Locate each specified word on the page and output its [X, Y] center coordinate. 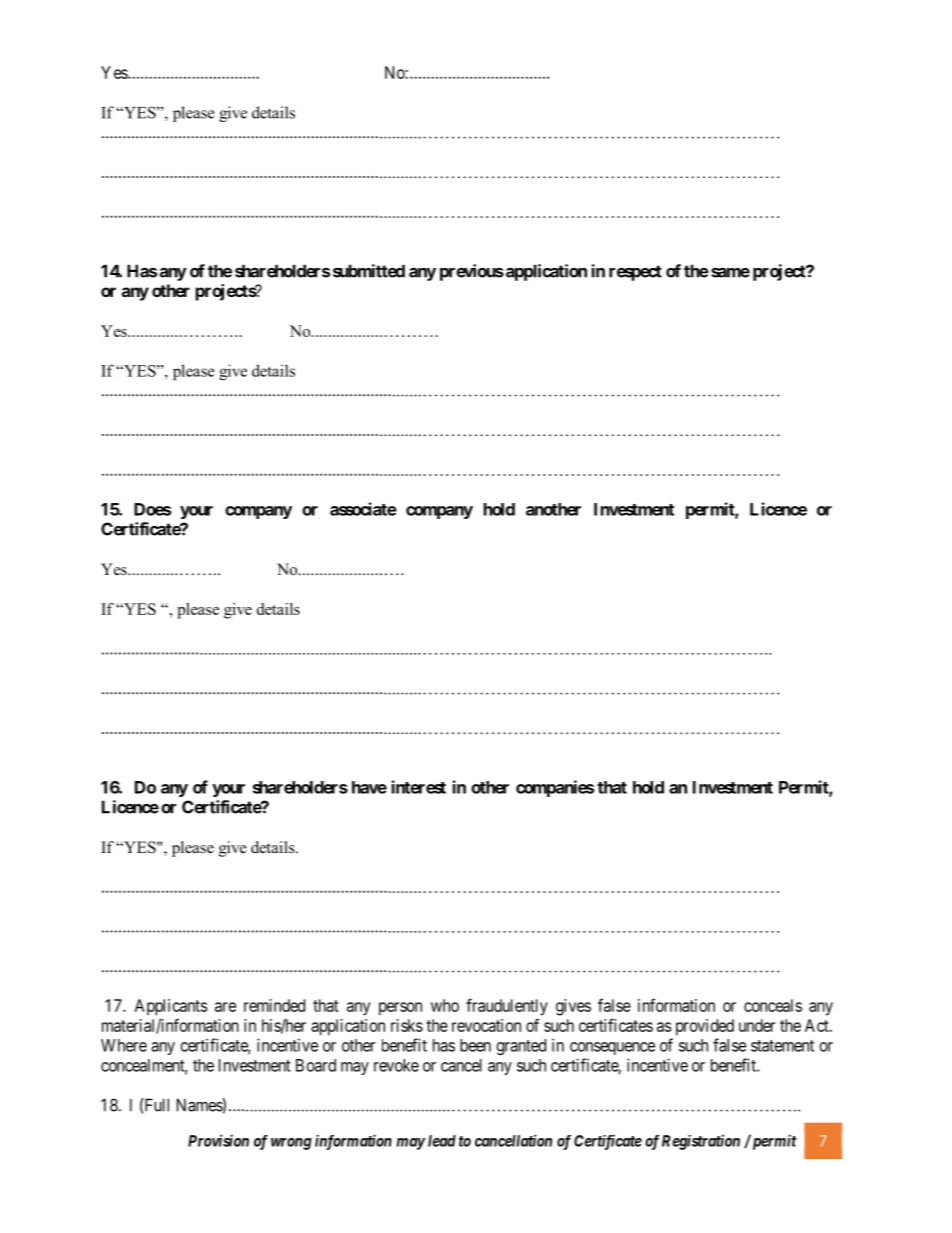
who [445, 1005]
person [400, 1009]
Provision [218, 1140]
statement [782, 1046]
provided [705, 1027]
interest [418, 787]
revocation [486, 1025]
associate [363, 509]
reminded [274, 1005]
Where [124, 1045]
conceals [773, 1005]
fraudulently [507, 1007]
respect [635, 273]
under [757, 1025]
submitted [369, 271]
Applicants [171, 1007]
